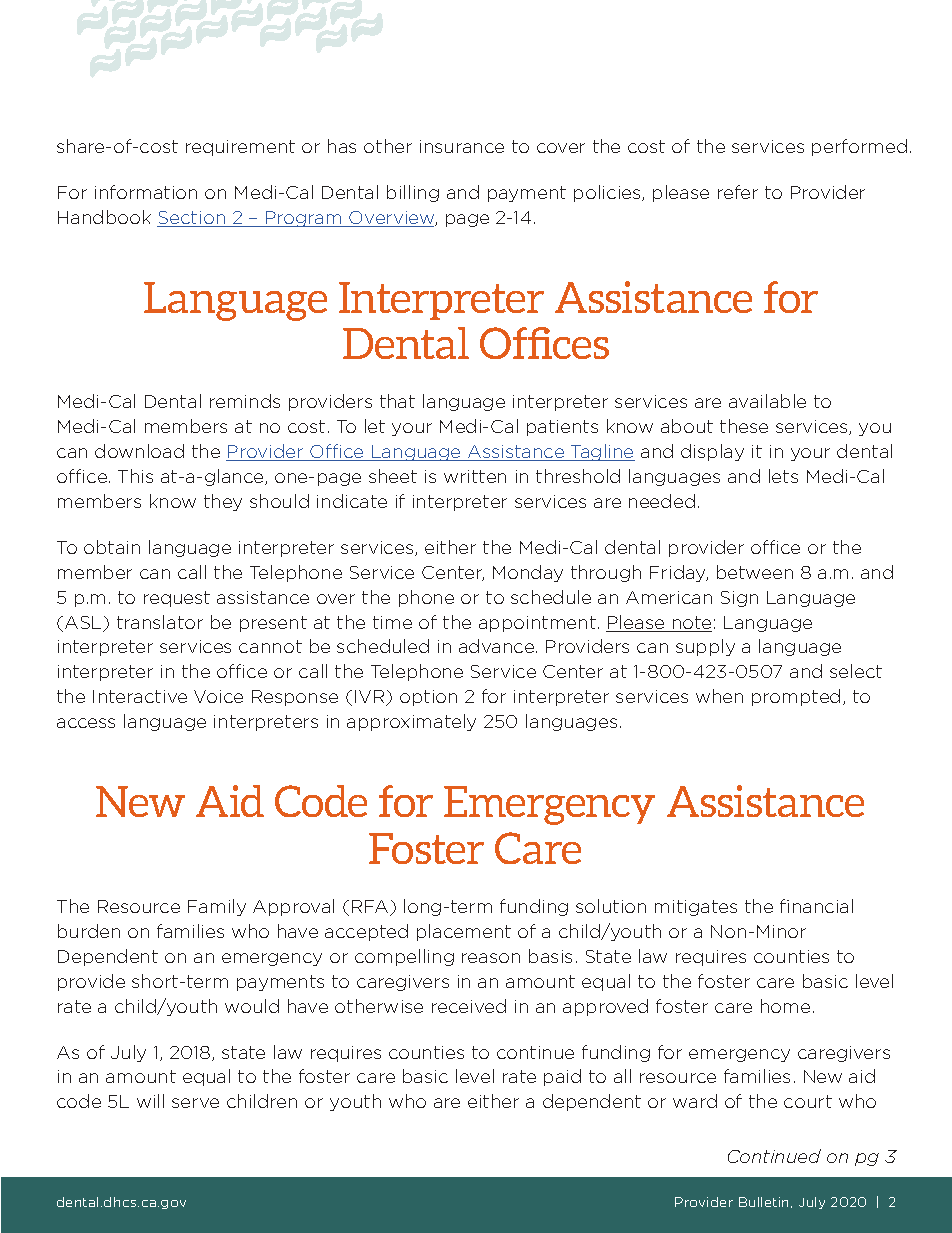  Describe the element at coordinates (464, 932) in the screenshot. I see `placement` at that location.
